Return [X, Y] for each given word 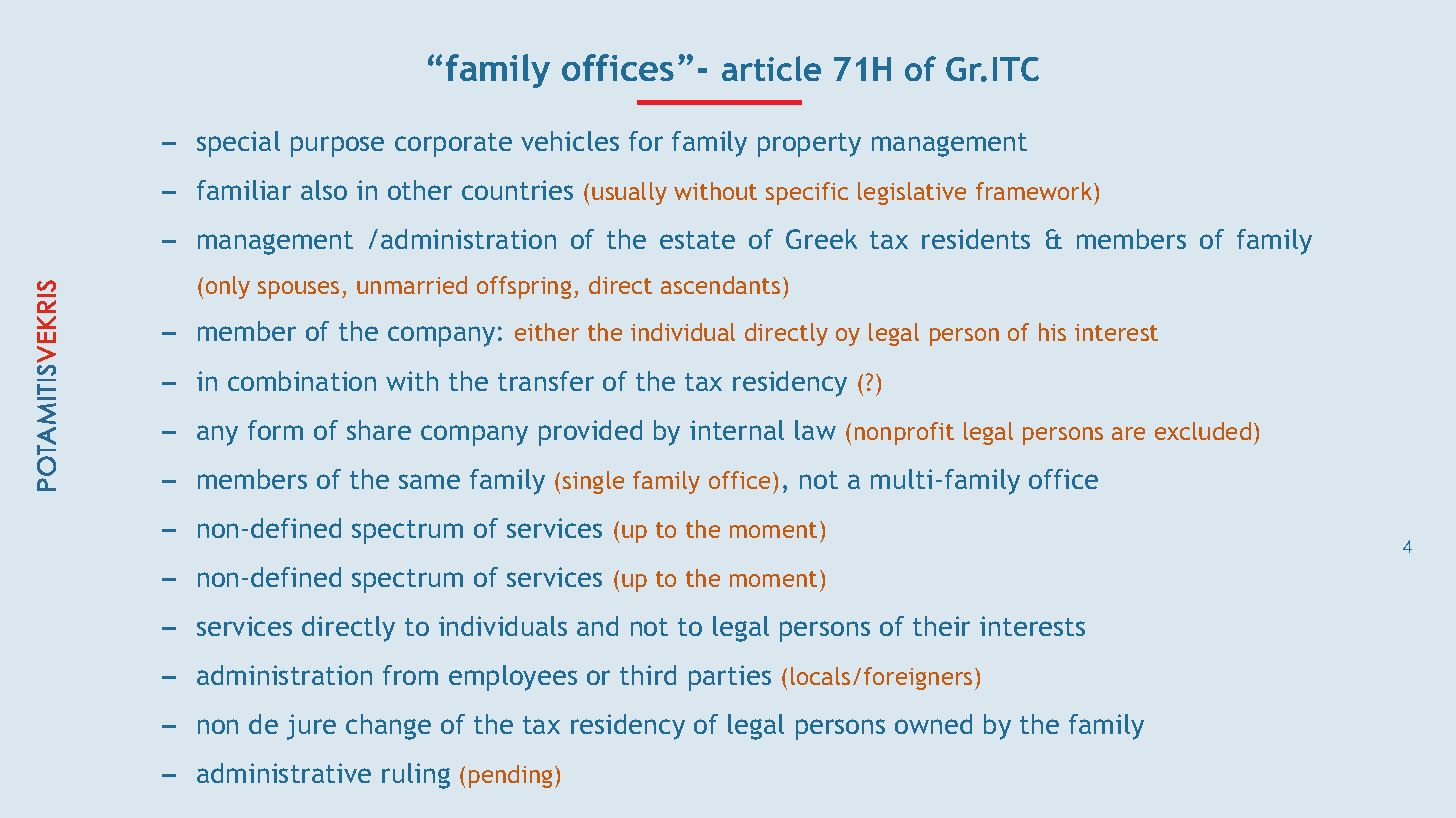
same [429, 481]
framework [1035, 191]
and [597, 626]
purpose [337, 146]
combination [302, 381]
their [941, 626]
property [809, 145]
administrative [284, 773]
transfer [546, 381]
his [1052, 332]
